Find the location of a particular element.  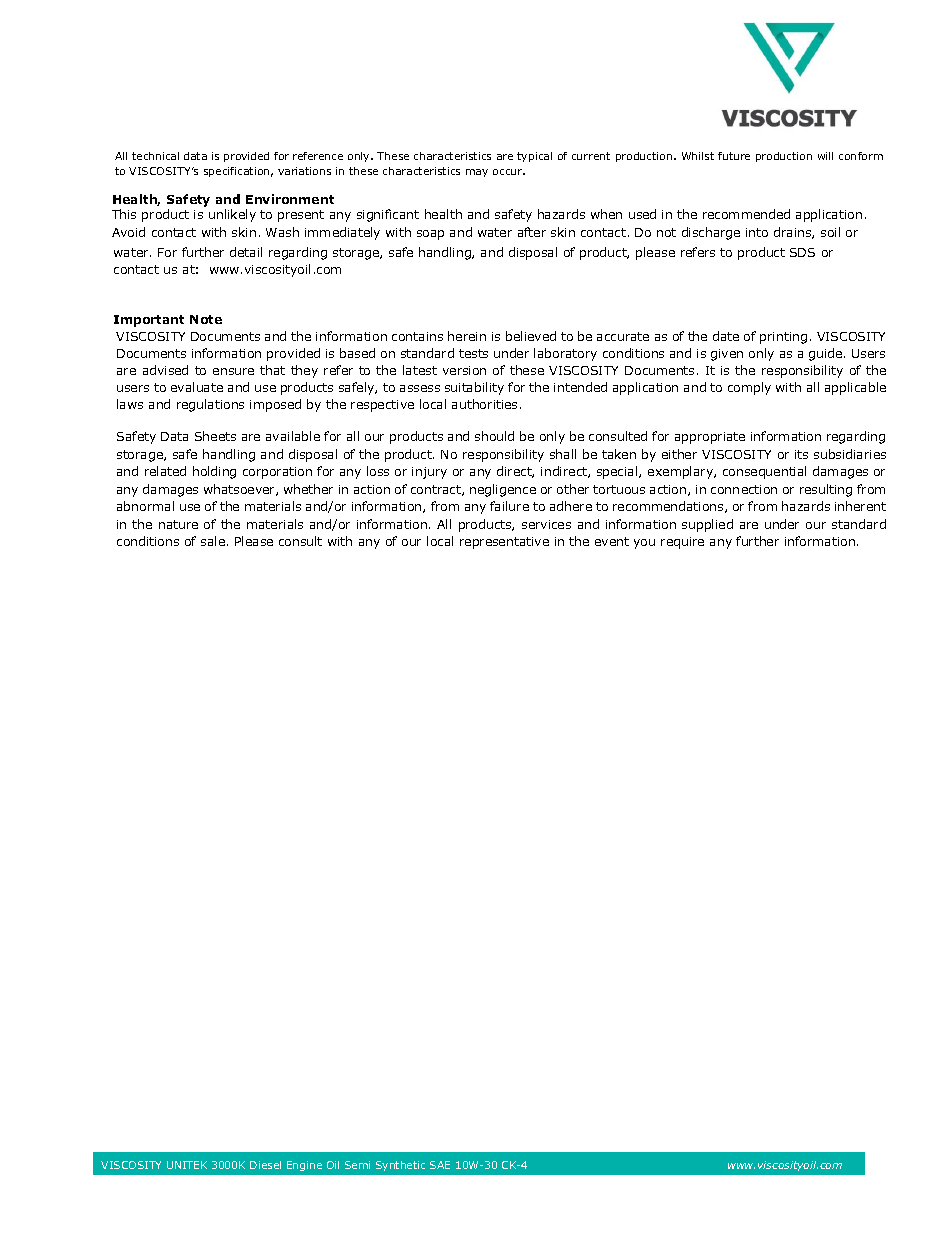

Synthetic is located at coordinates (400, 1166).
